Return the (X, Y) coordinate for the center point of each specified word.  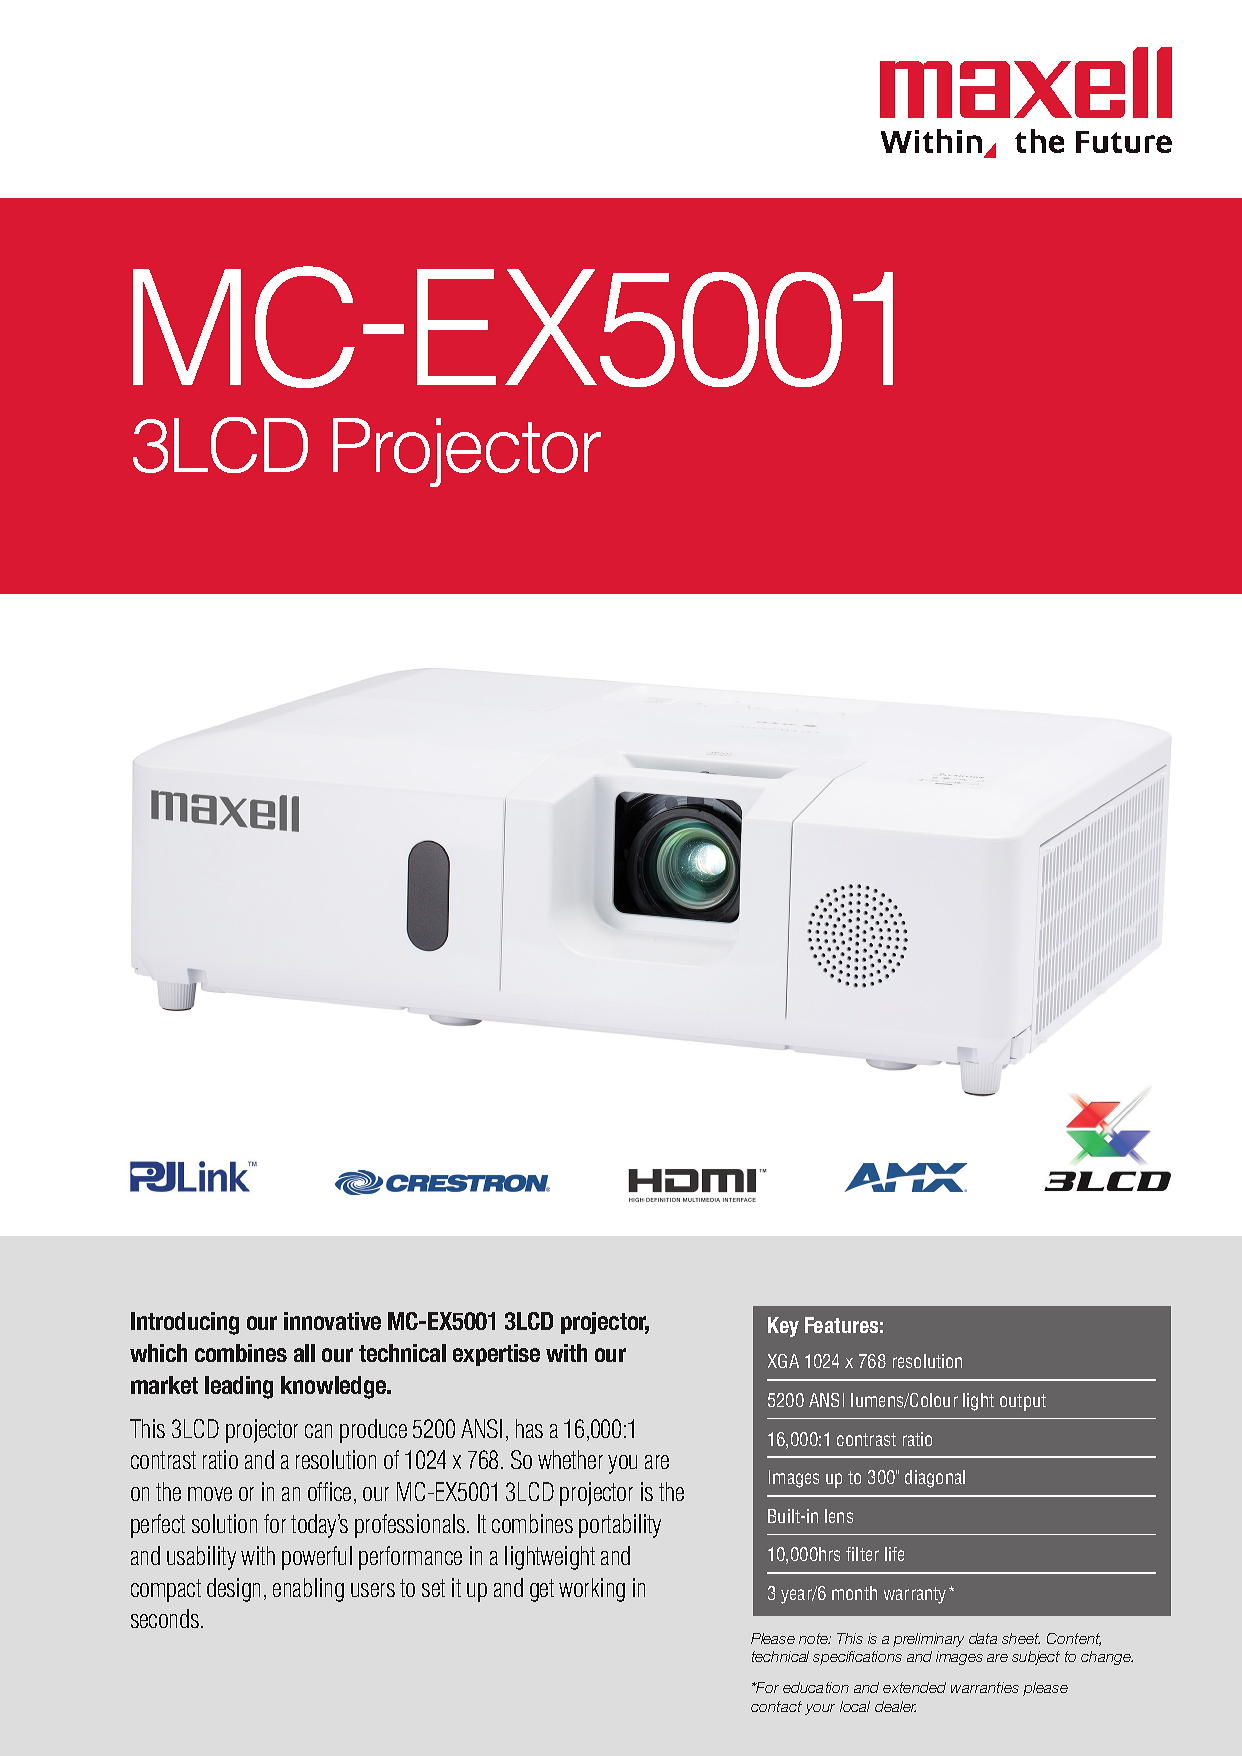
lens (839, 1516)
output (1023, 1402)
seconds (166, 1618)
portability (620, 1526)
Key (783, 1327)
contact (776, 1706)
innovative (332, 1321)
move (210, 1494)
